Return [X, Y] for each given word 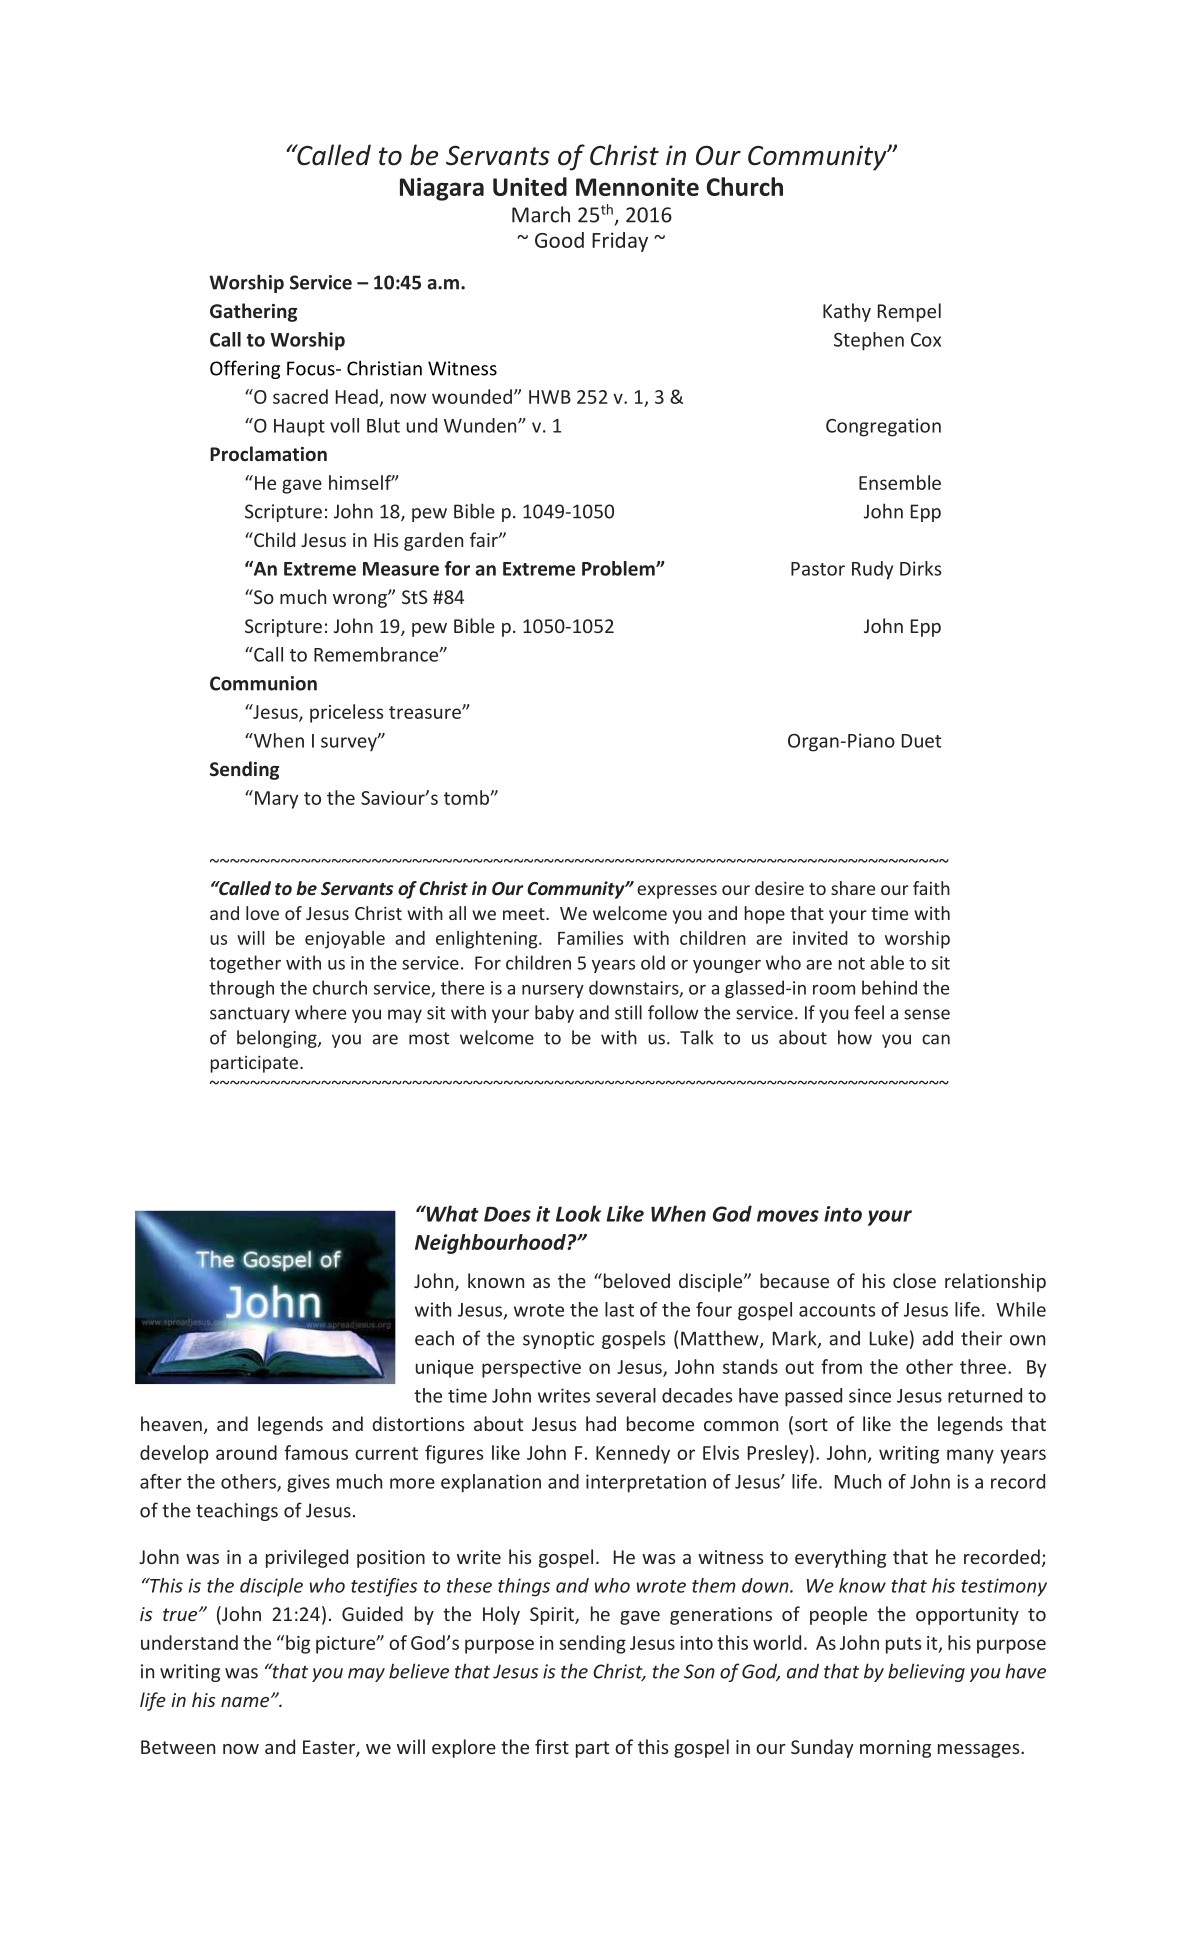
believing [926, 1672]
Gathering [253, 312]
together [245, 964]
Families [590, 938]
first [552, 1746]
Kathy [847, 312]
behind [889, 987]
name [246, 1701]
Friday [620, 242]
